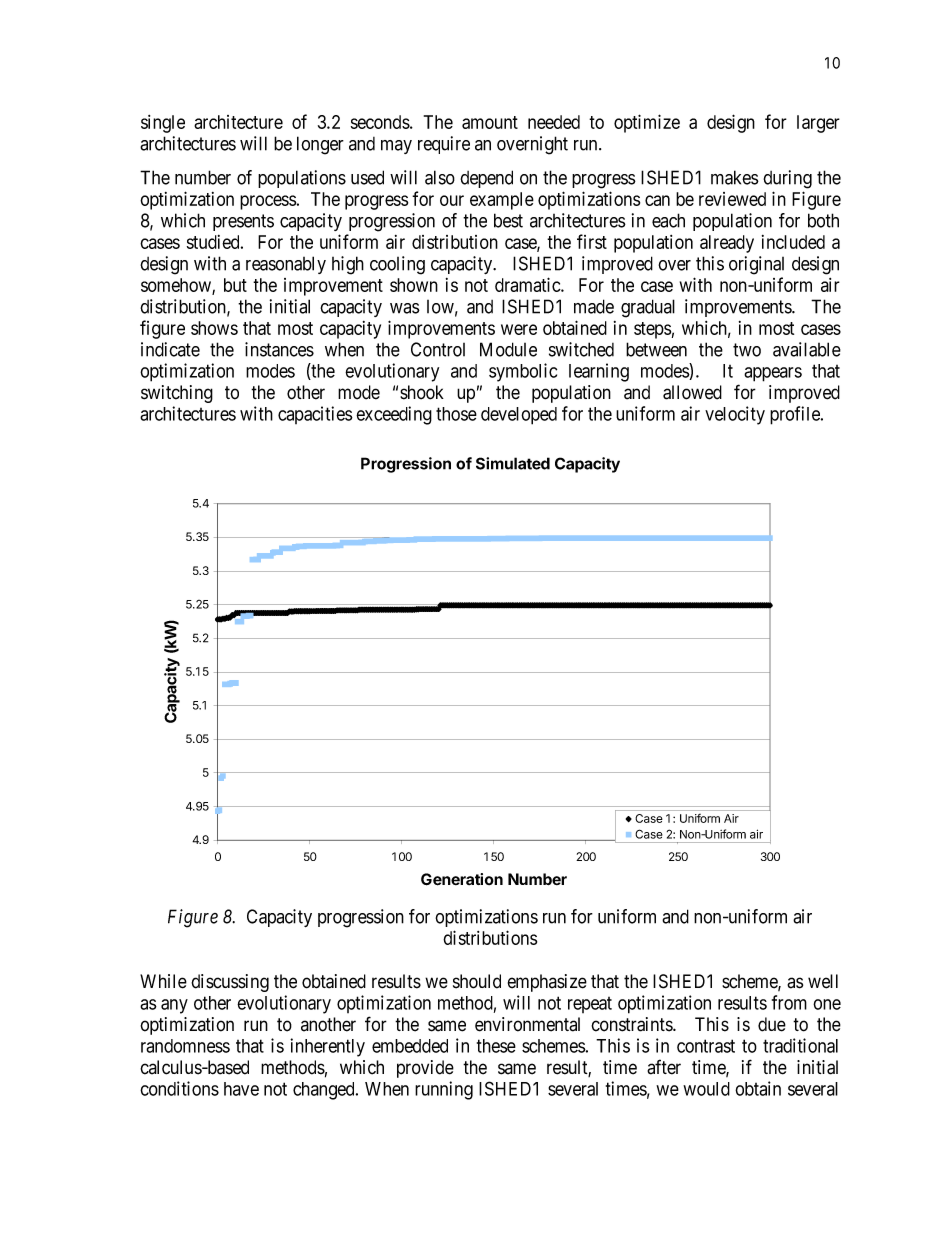  I want to click on profile, so click(796, 415).
